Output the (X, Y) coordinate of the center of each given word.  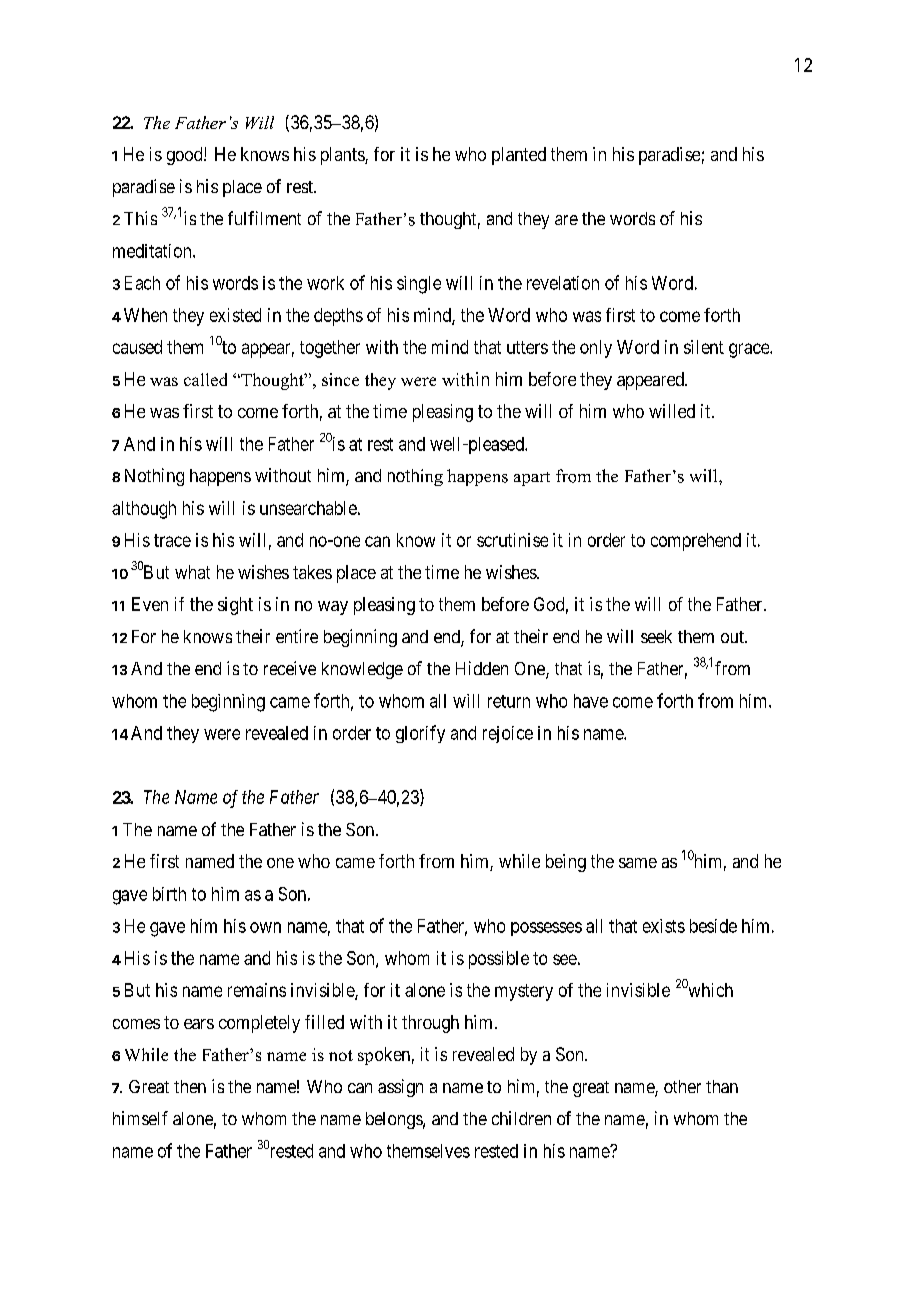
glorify (420, 734)
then (190, 1086)
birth (169, 894)
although (144, 510)
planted (519, 156)
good (186, 156)
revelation (563, 283)
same (638, 863)
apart (532, 479)
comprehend (696, 542)
